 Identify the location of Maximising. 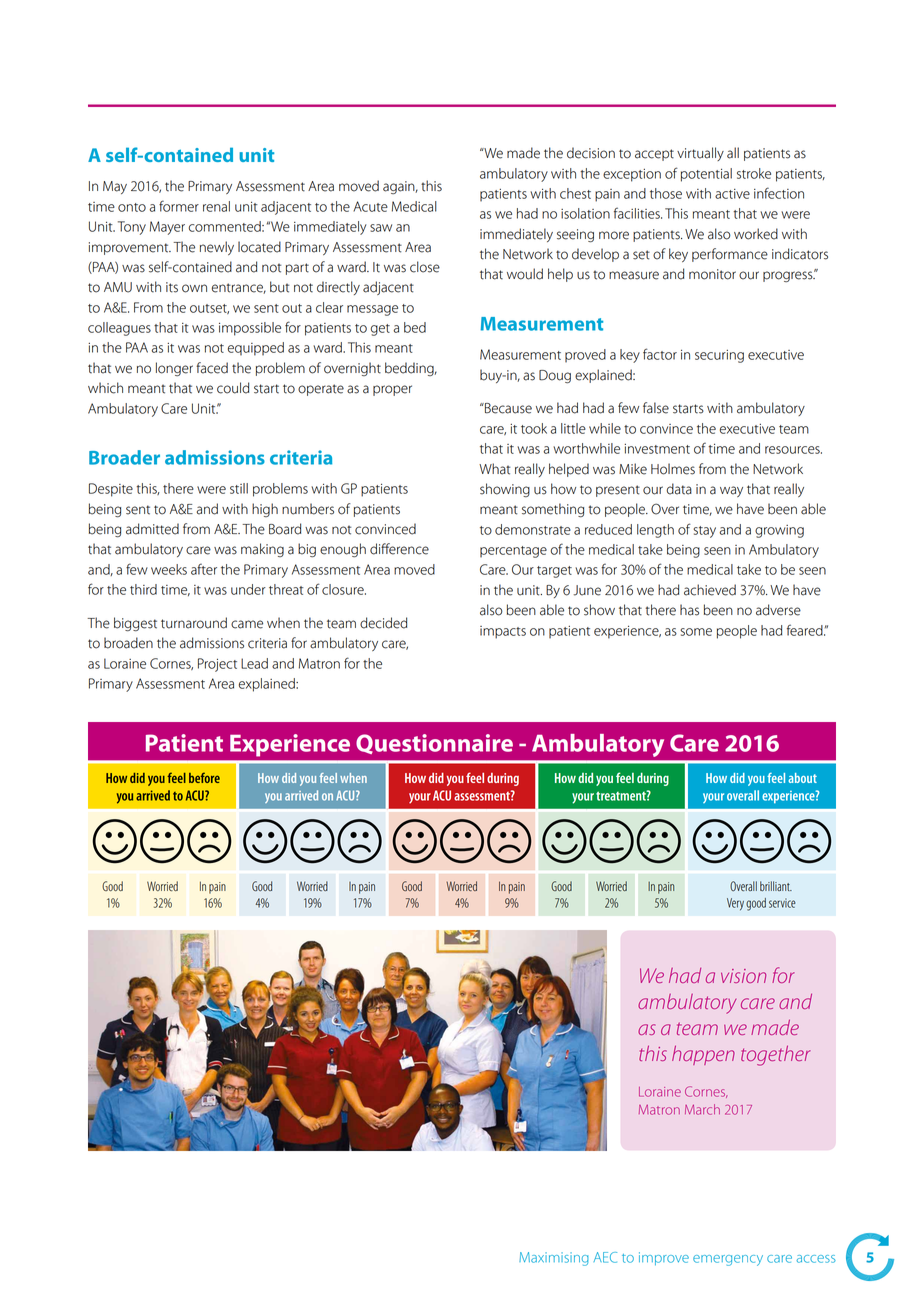
(554, 1259).
